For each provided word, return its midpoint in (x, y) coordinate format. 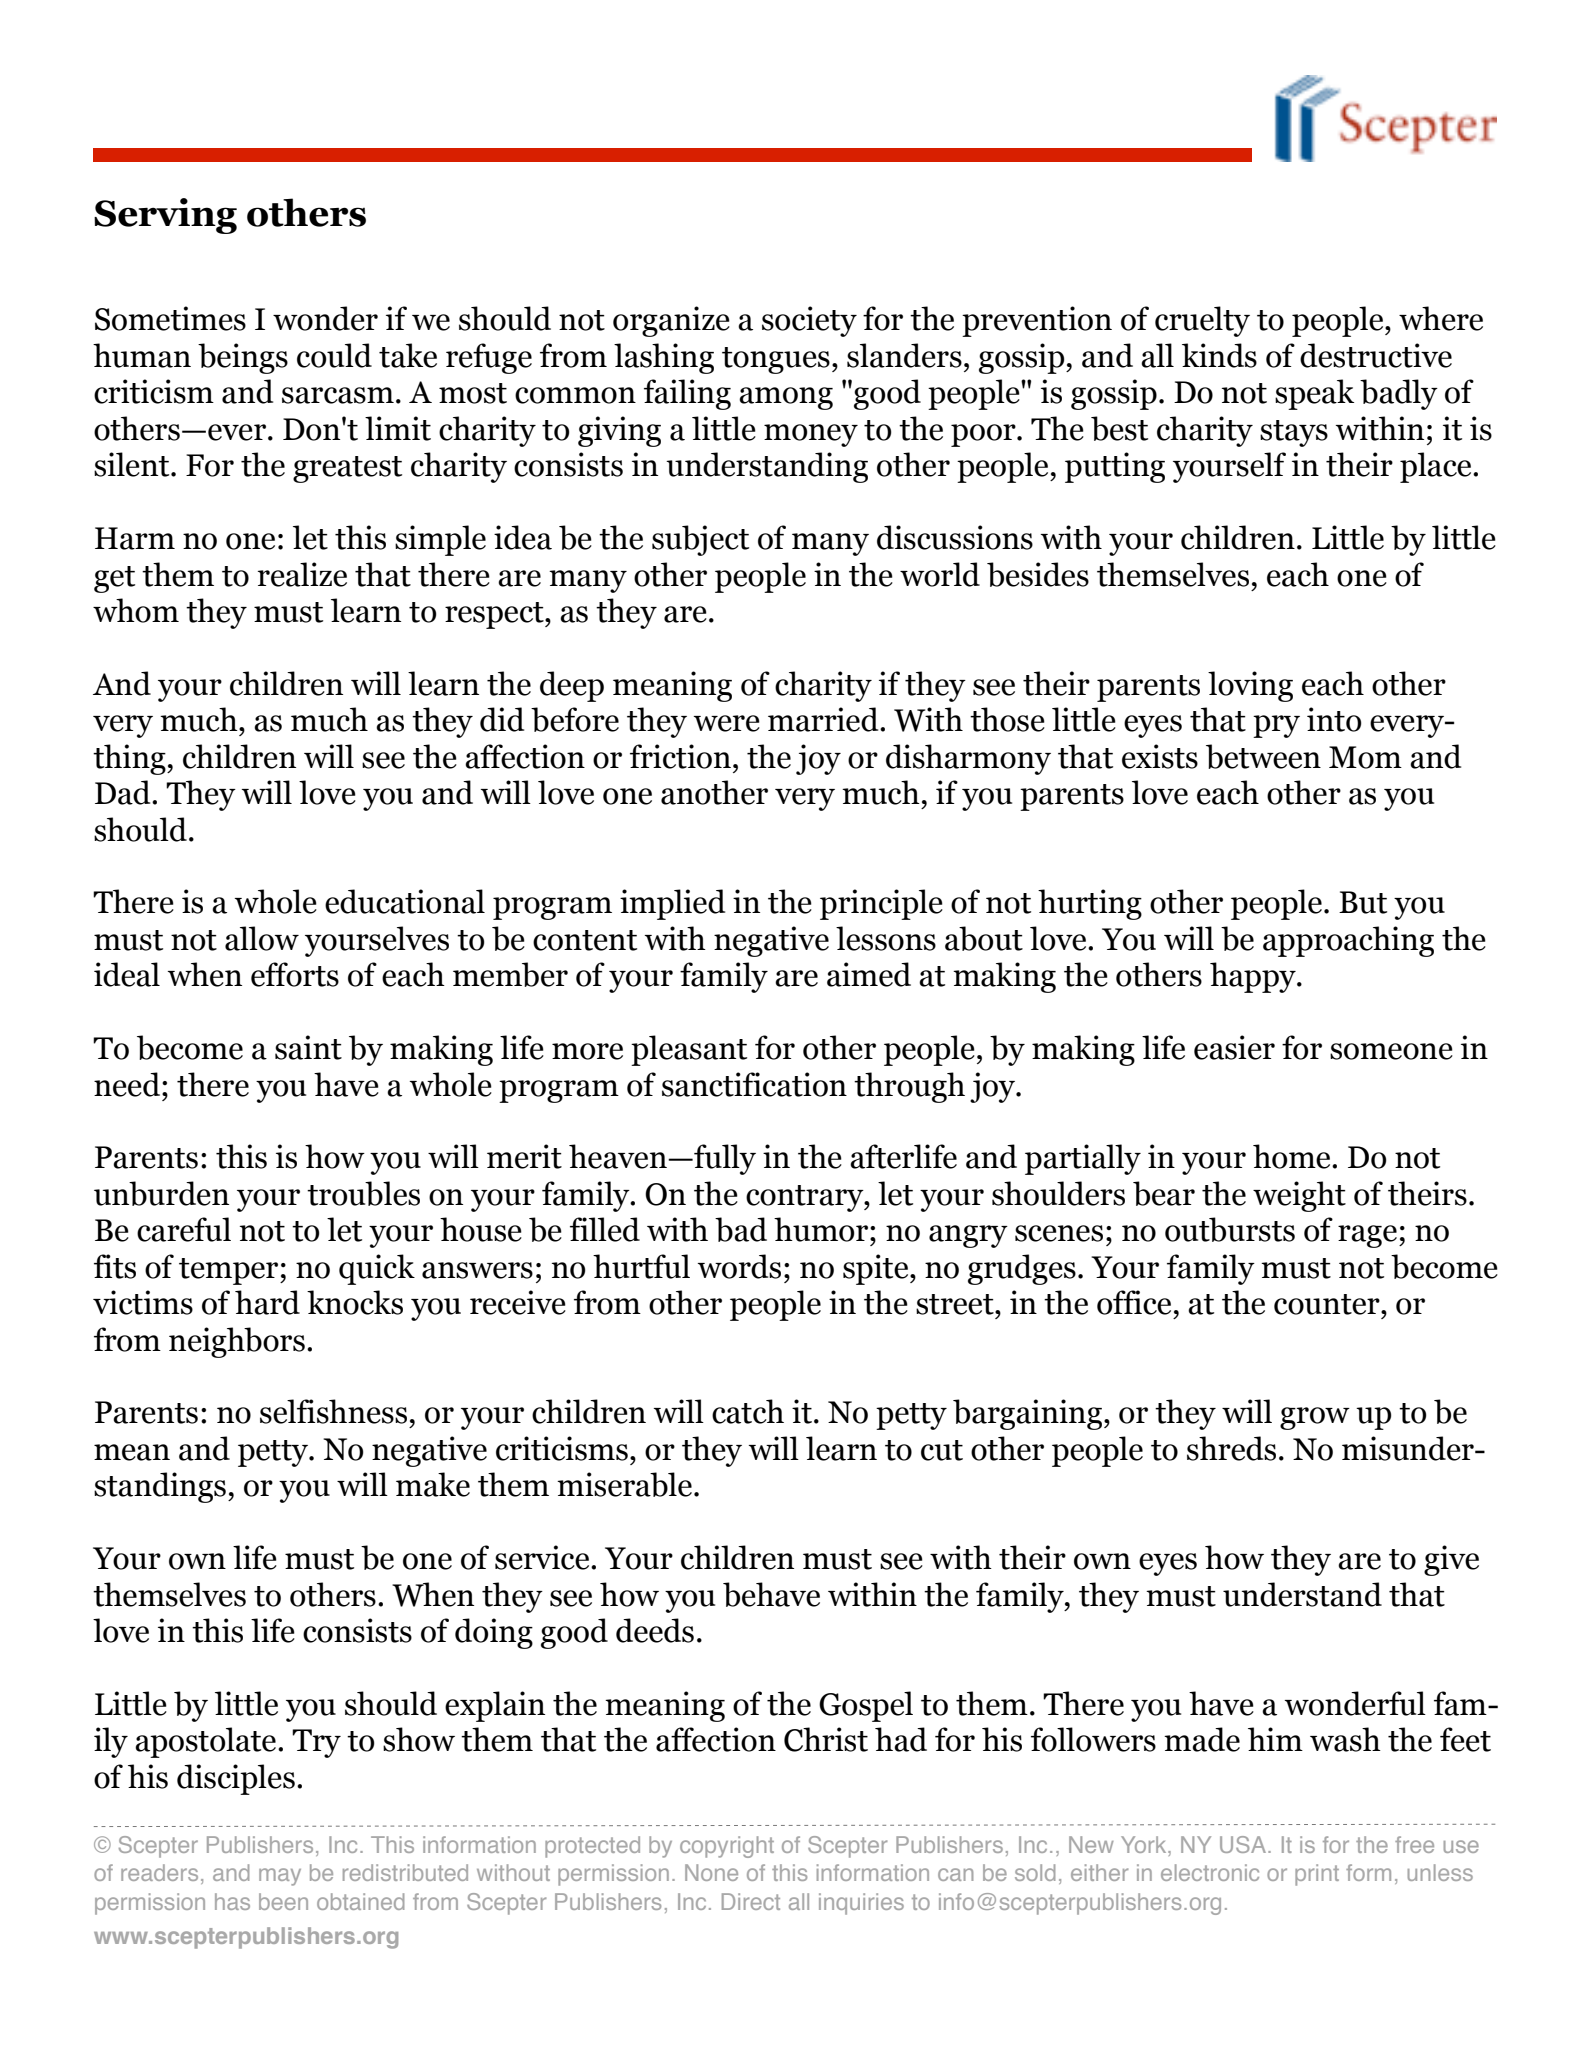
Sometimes (170, 318)
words (739, 1266)
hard (267, 1302)
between (1263, 756)
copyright (727, 1847)
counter (1328, 1304)
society (809, 321)
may (280, 1877)
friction (680, 756)
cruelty (1202, 321)
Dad (124, 792)
